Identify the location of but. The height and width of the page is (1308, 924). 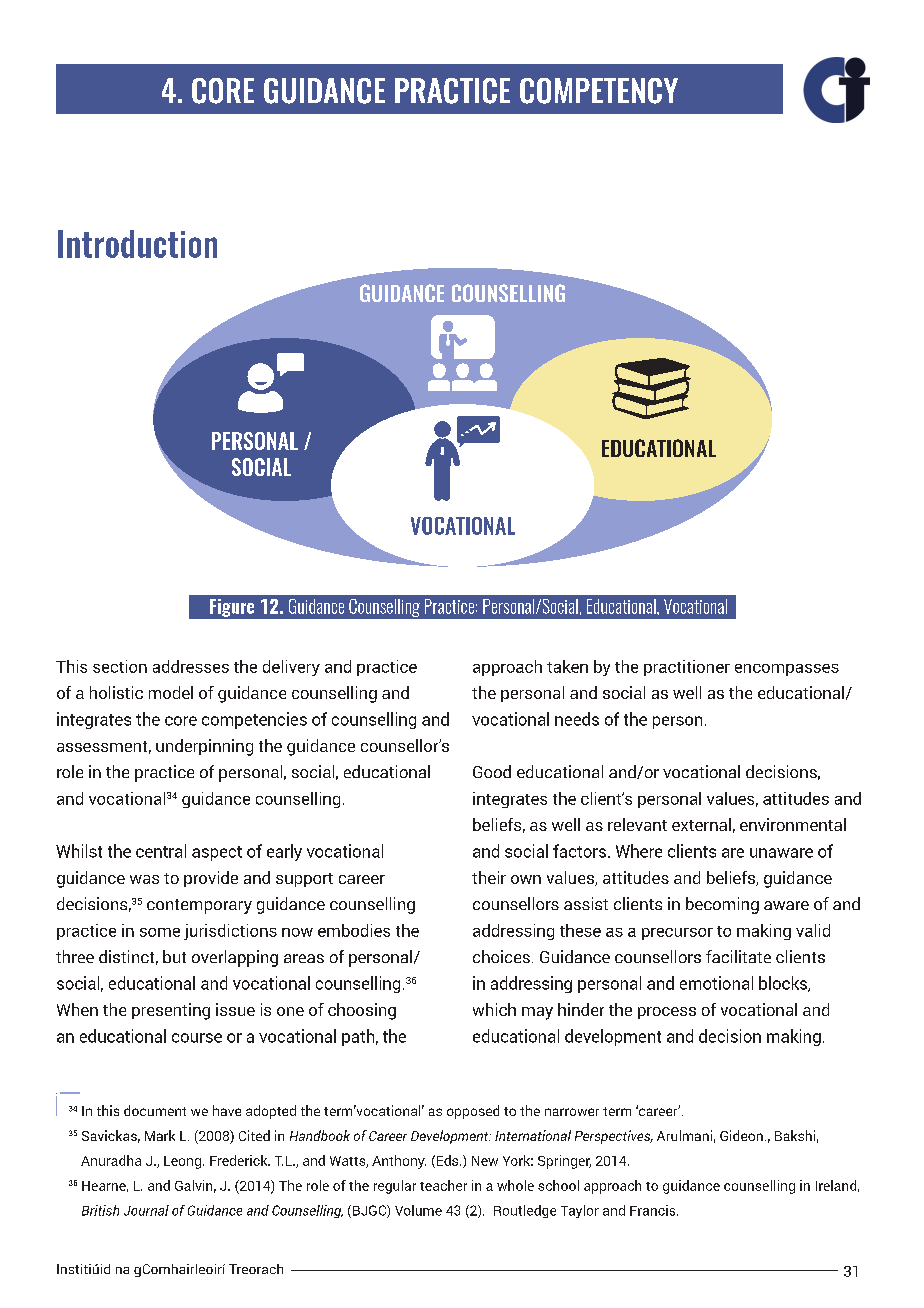
(174, 956).
